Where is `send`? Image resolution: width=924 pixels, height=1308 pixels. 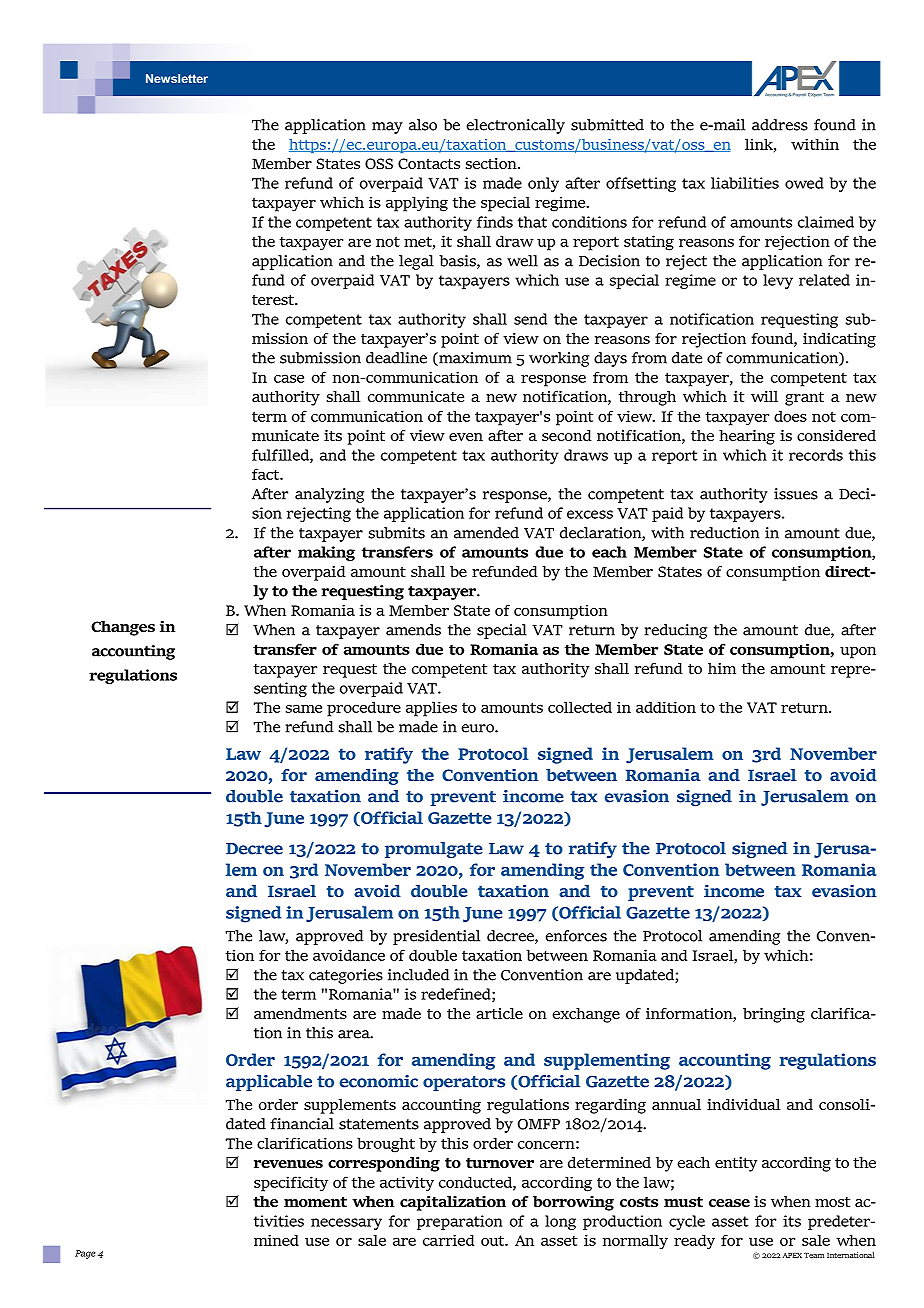 send is located at coordinates (530, 319).
